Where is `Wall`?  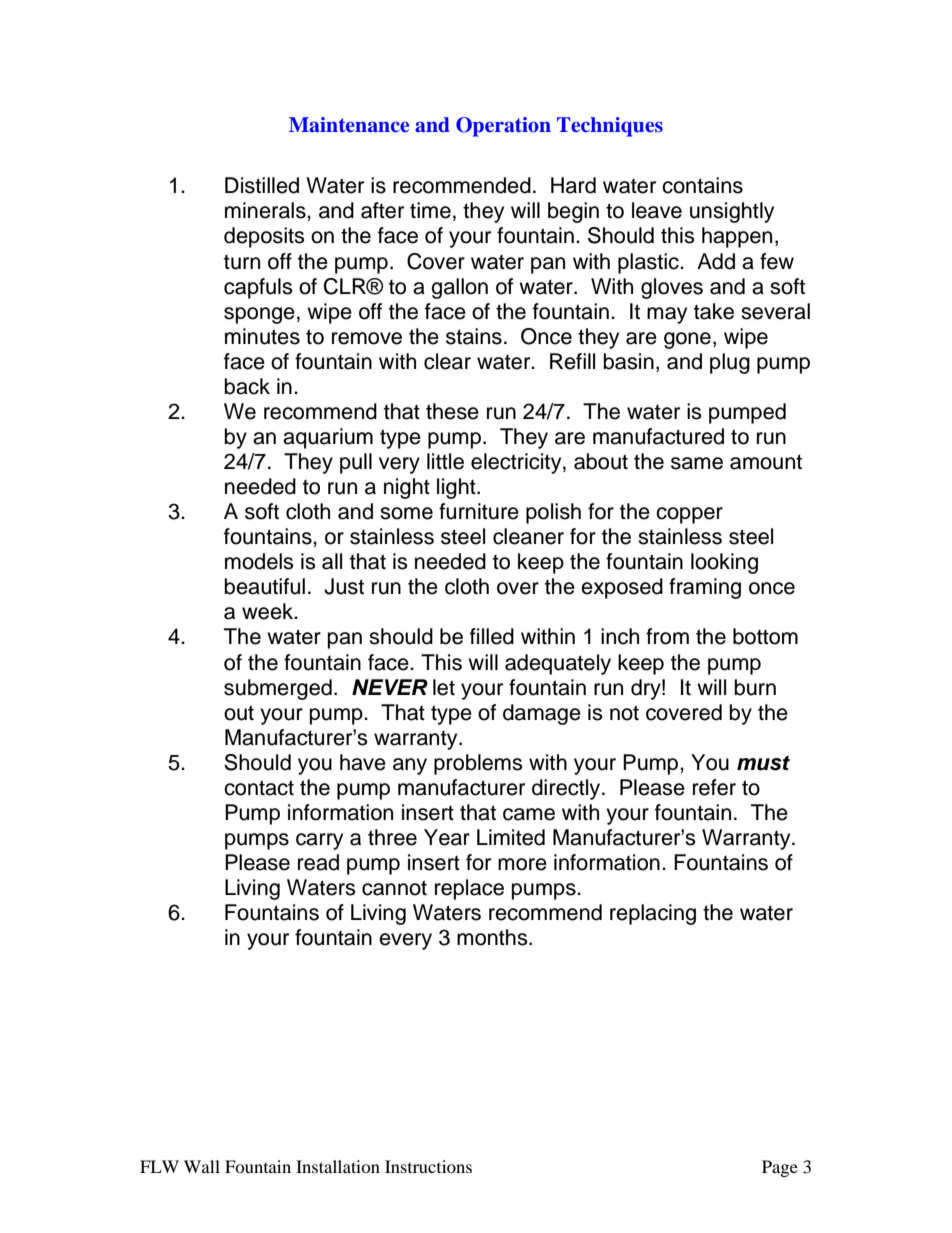 Wall is located at coordinates (202, 1166).
